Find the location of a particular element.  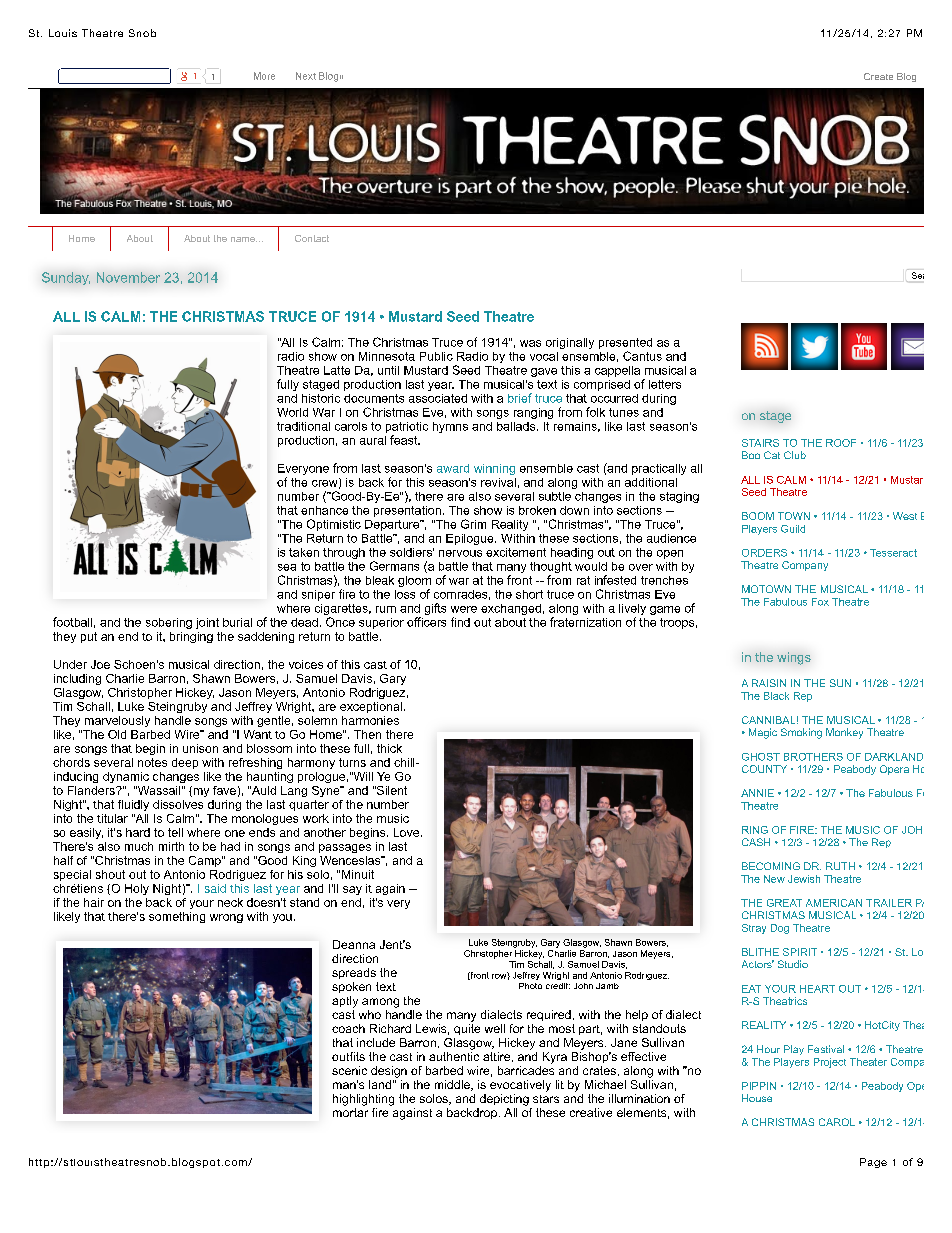

dissolves is located at coordinates (178, 804).
